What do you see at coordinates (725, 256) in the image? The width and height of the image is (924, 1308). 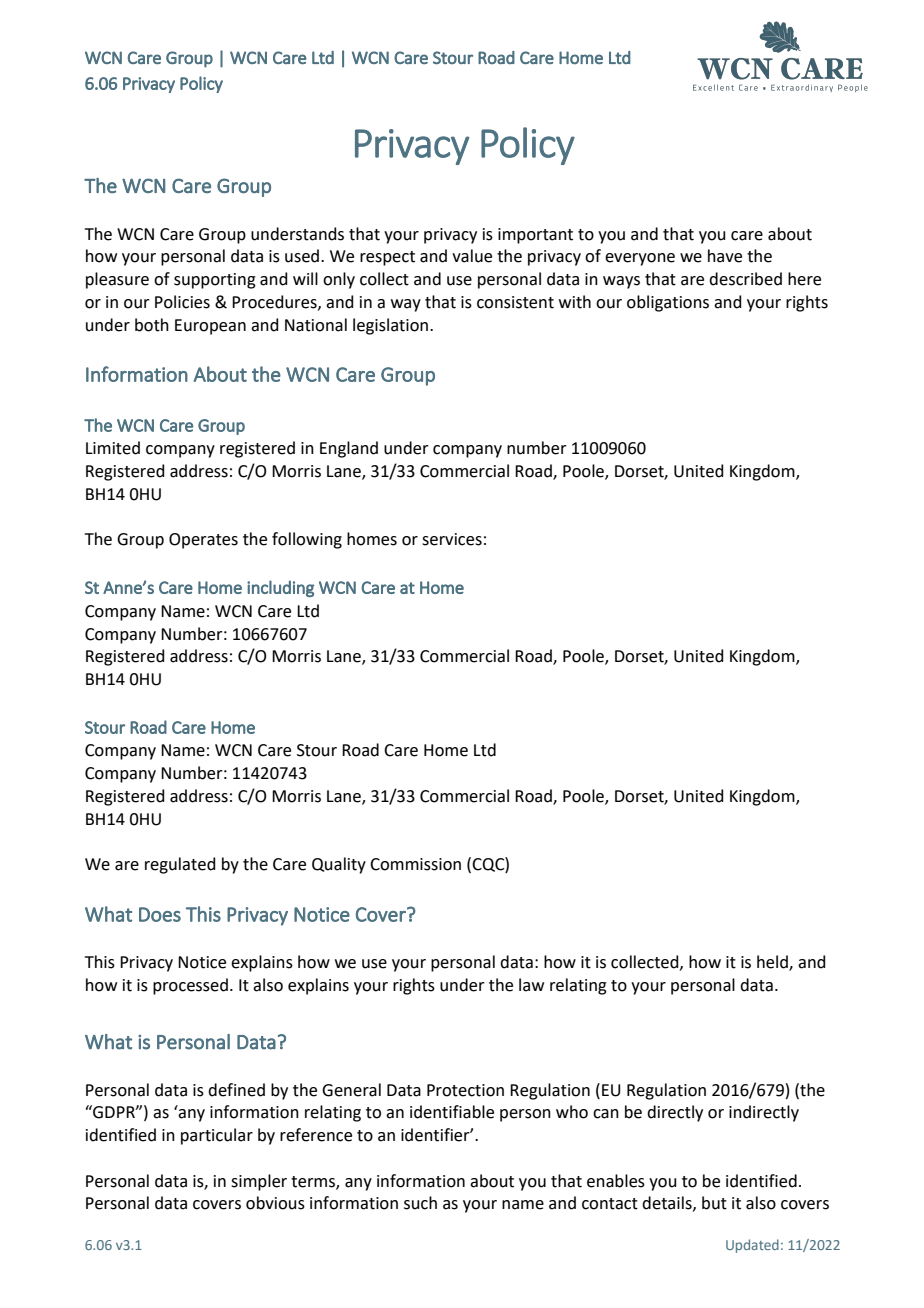 I see `have` at bounding box center [725, 256].
